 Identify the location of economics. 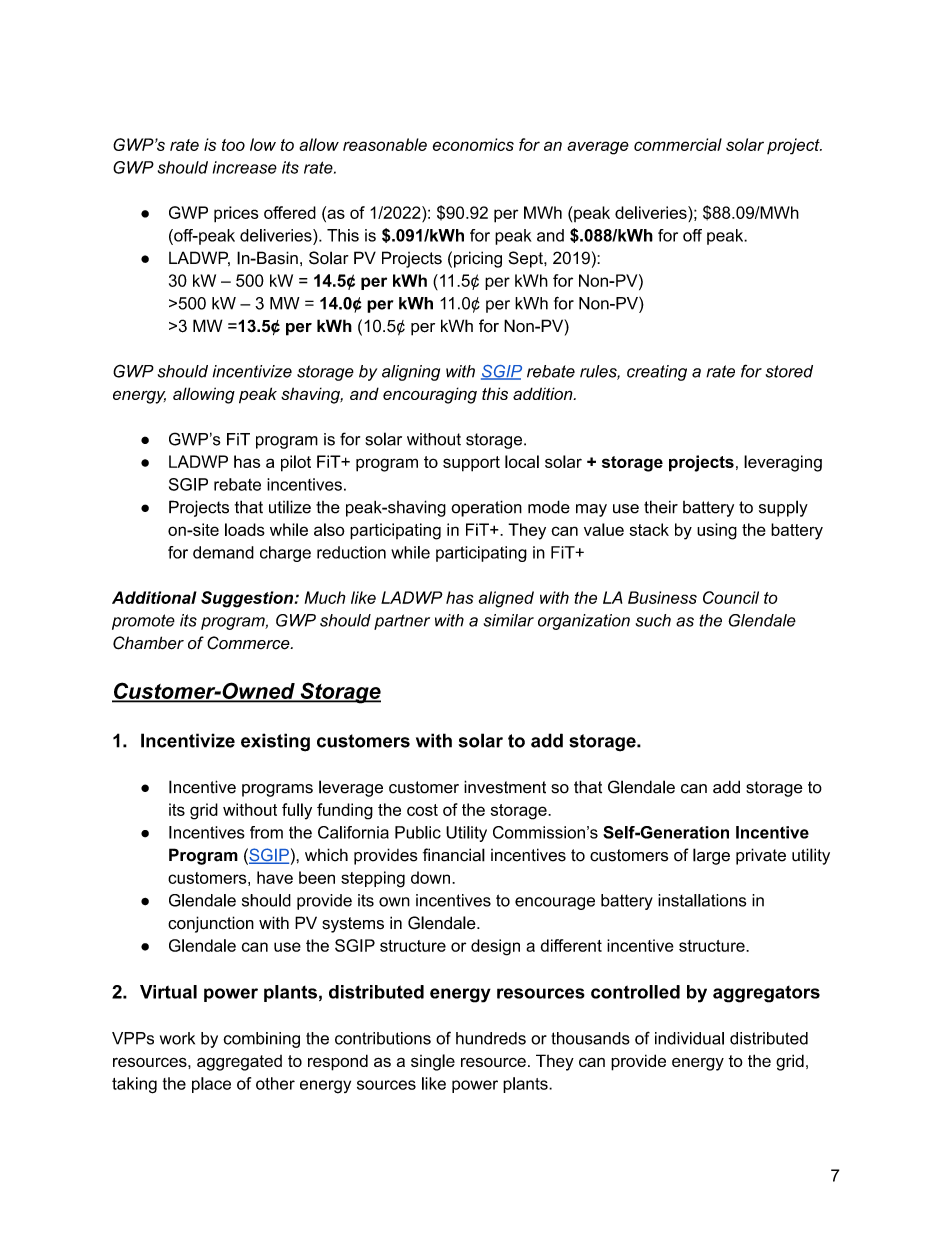
(473, 144).
